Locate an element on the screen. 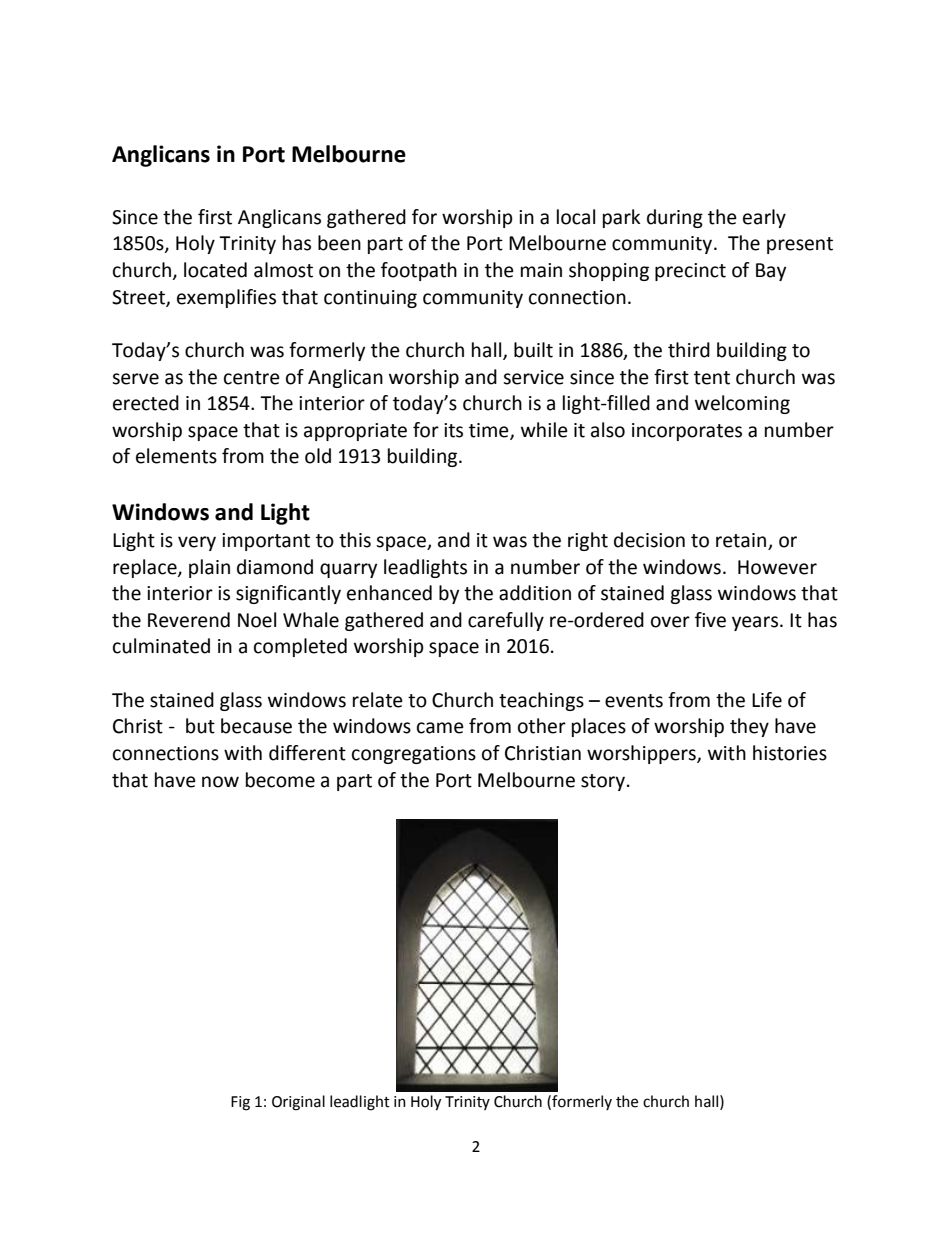 This screenshot has width=952, height=1233. five is located at coordinates (710, 620).
